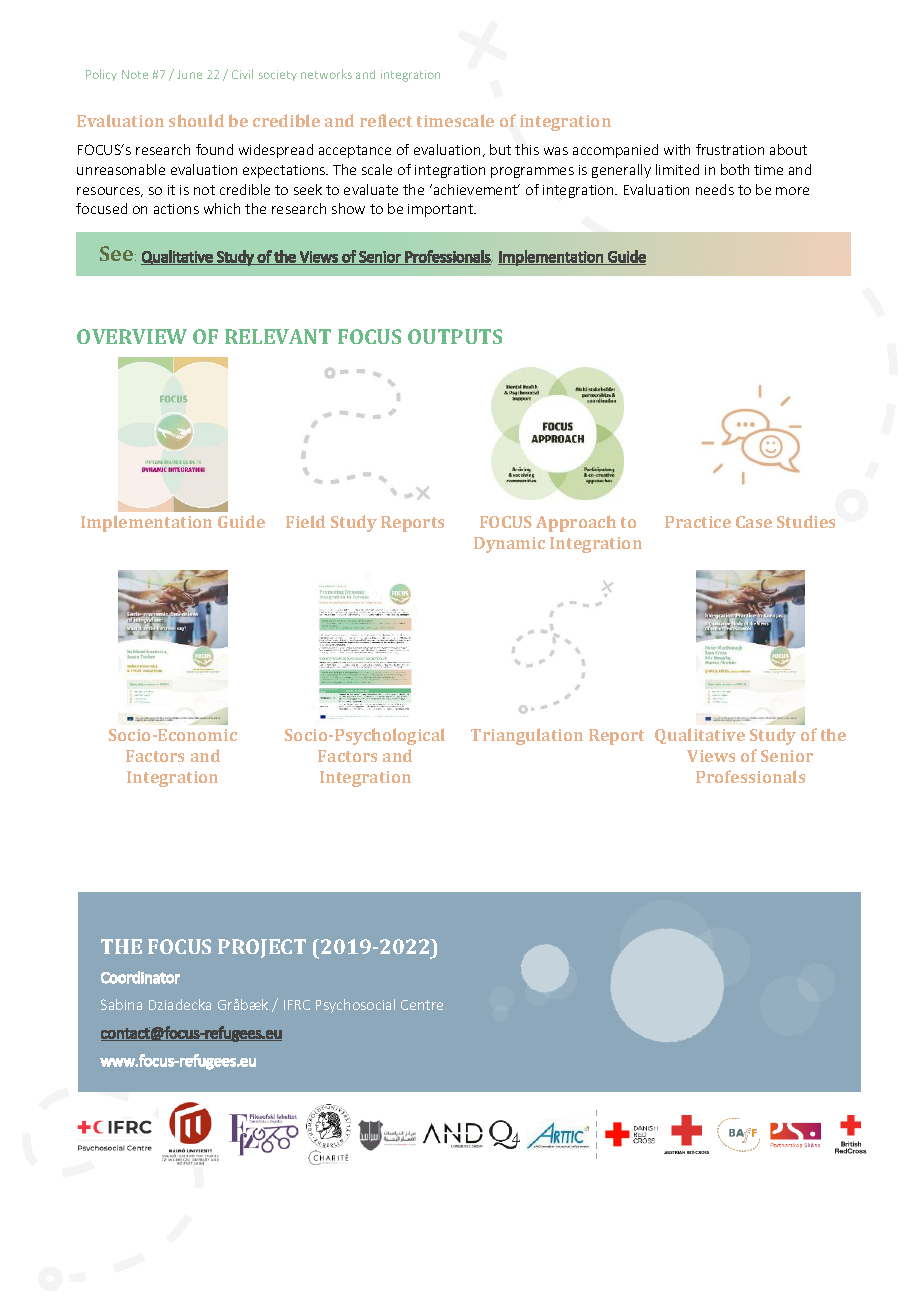 The width and height of the screenshot is (924, 1308). I want to click on Triangulation, so click(527, 736).
